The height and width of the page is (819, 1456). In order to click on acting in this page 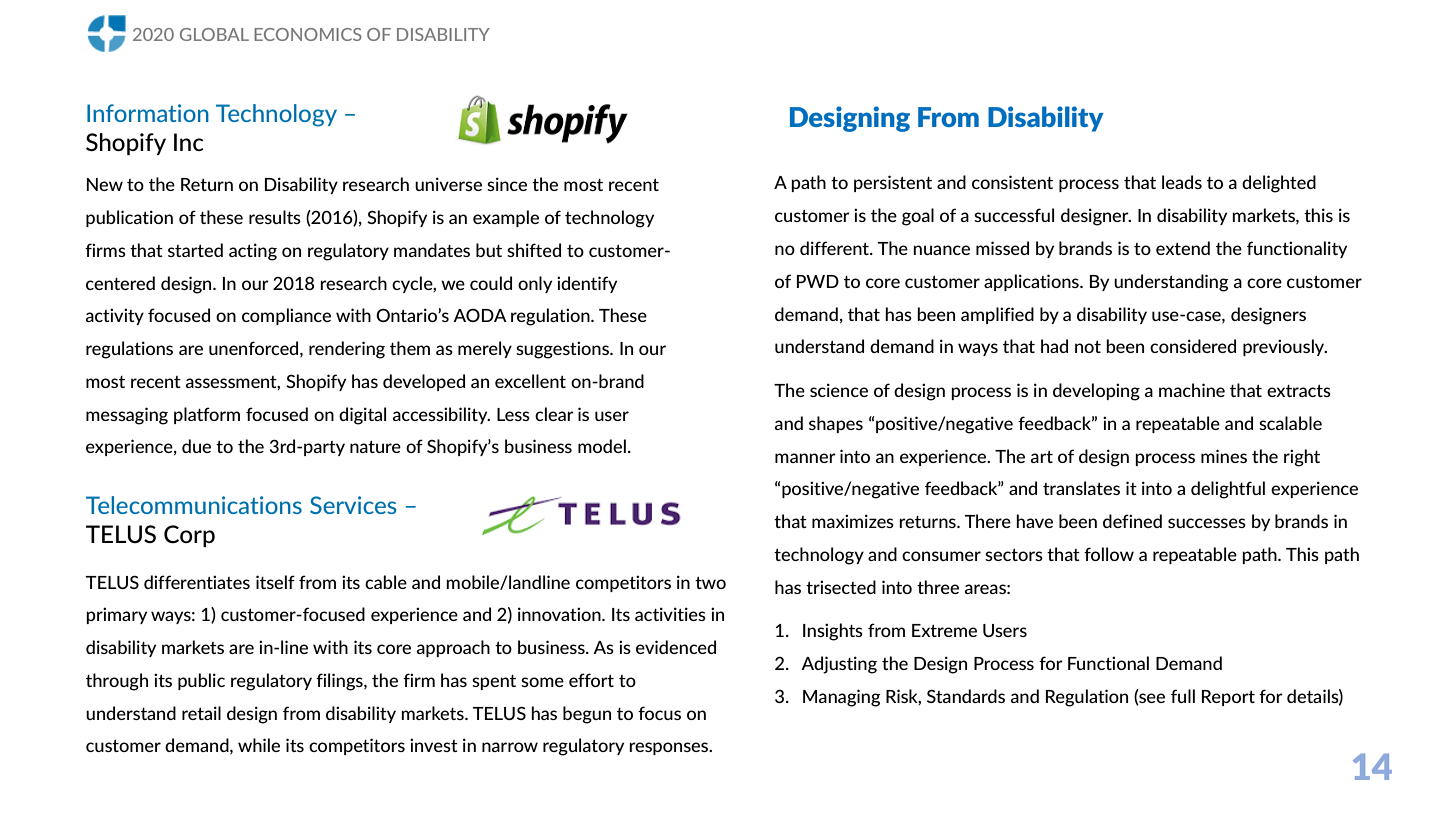, I will do `click(253, 252)`.
